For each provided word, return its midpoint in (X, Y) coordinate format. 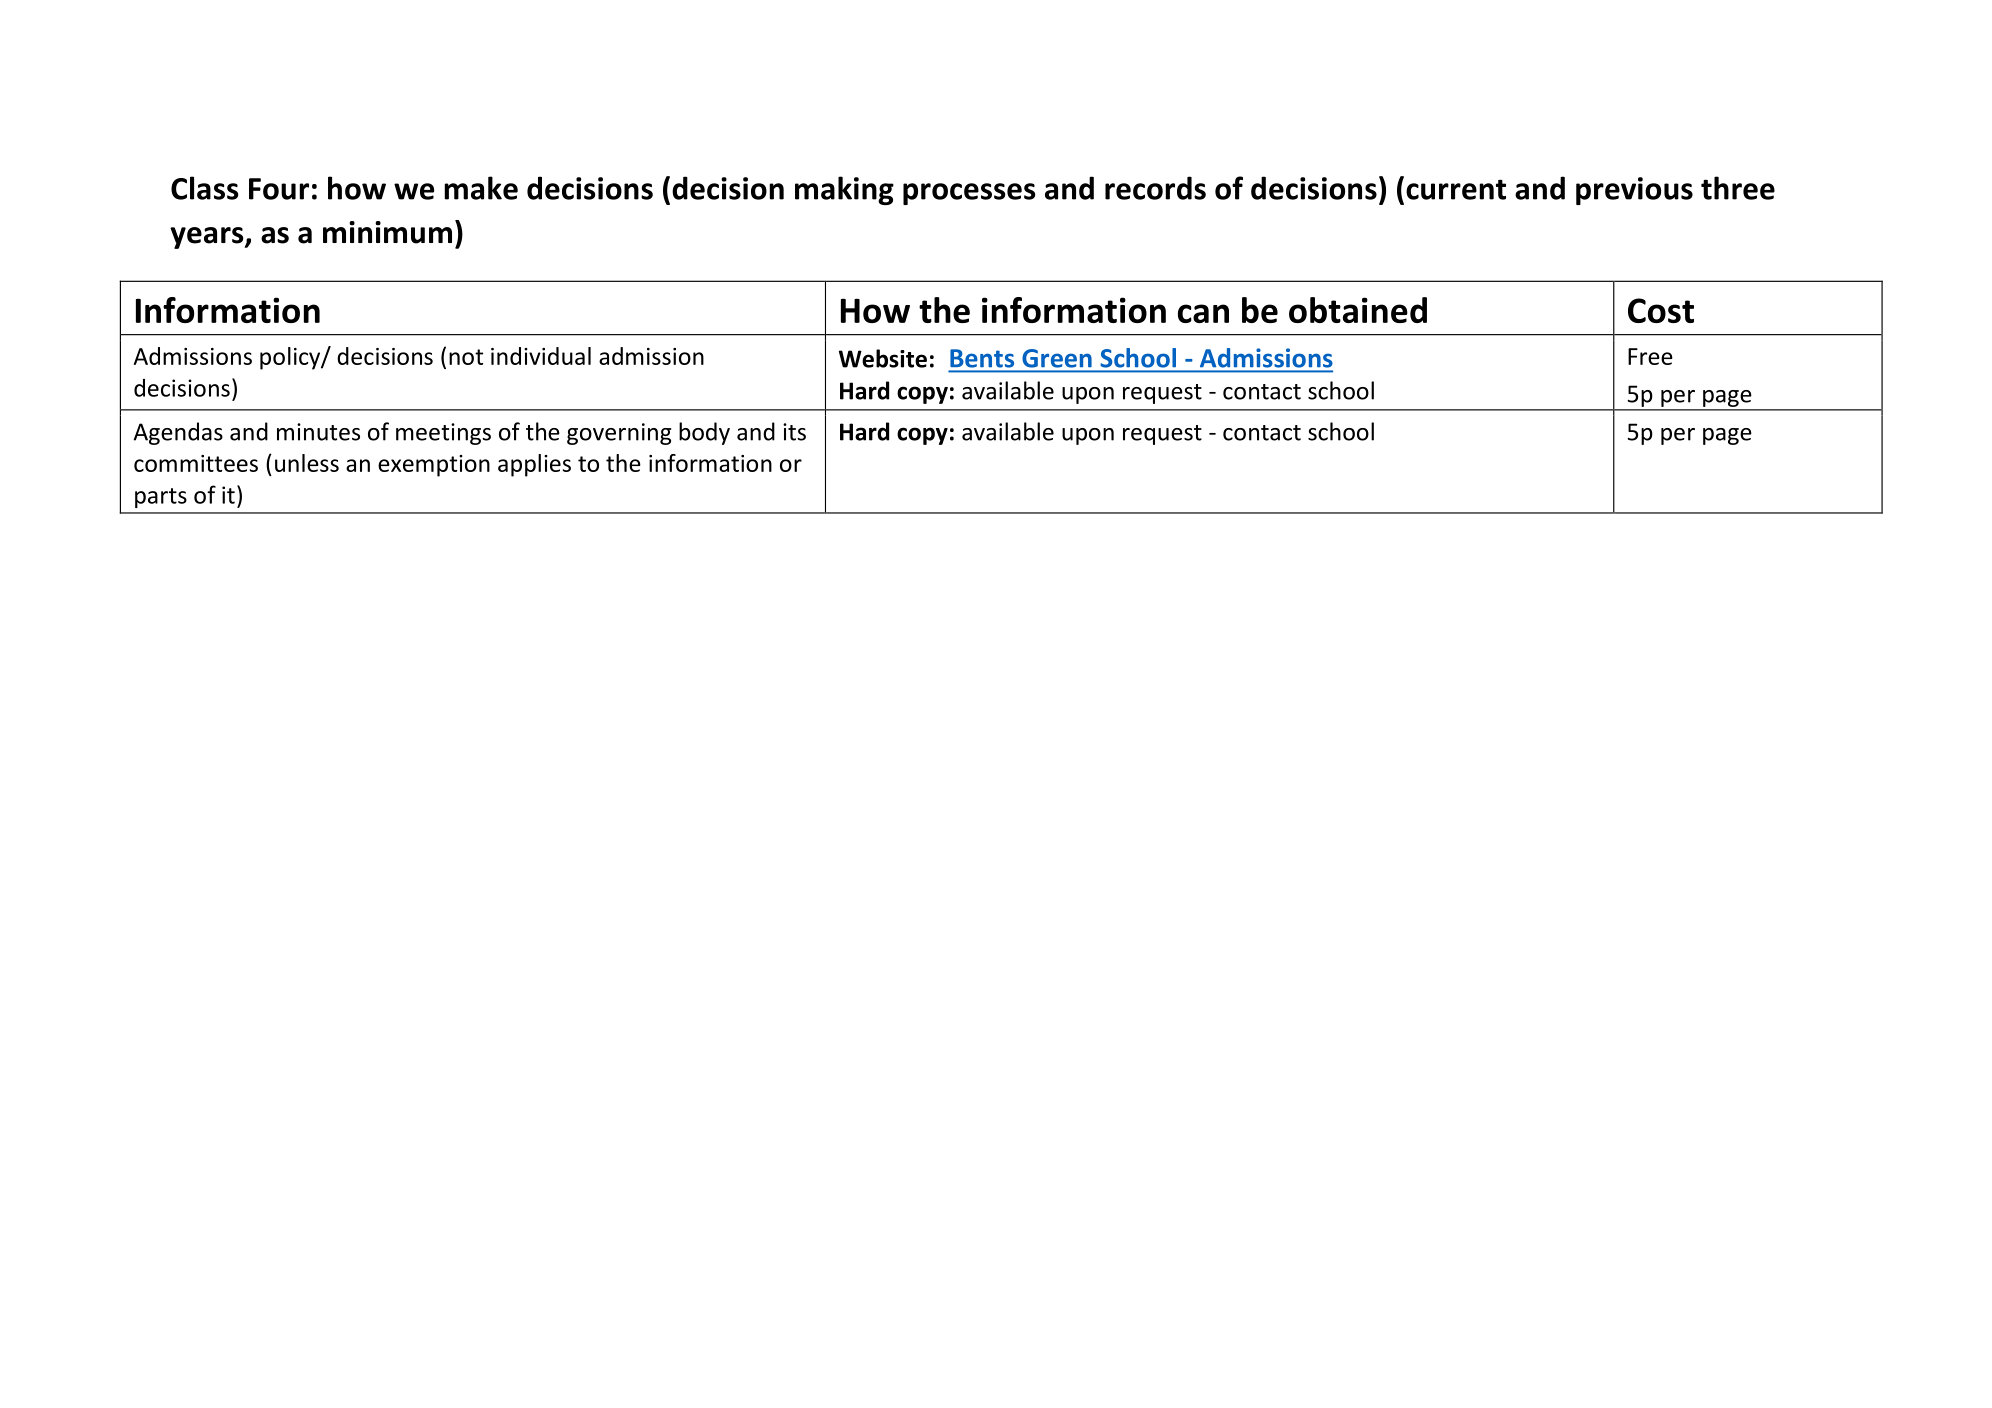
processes (969, 194)
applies (534, 465)
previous (1634, 191)
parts (161, 498)
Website (883, 358)
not (466, 357)
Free (1650, 356)
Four (279, 189)
